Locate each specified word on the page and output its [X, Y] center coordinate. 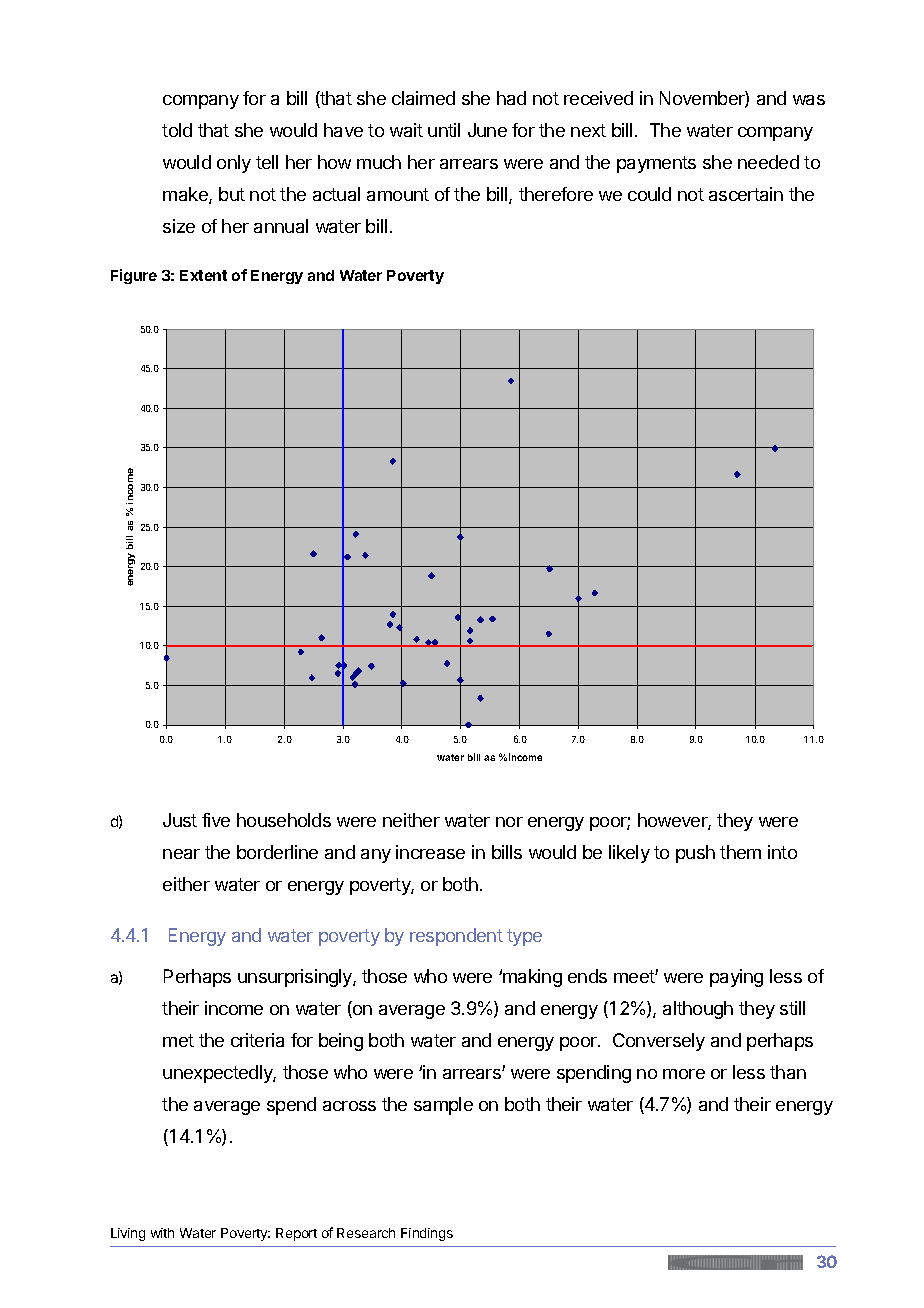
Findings [427, 1234]
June [487, 130]
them [740, 852]
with [162, 1233]
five [216, 820]
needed [768, 162]
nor [509, 822]
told [177, 130]
